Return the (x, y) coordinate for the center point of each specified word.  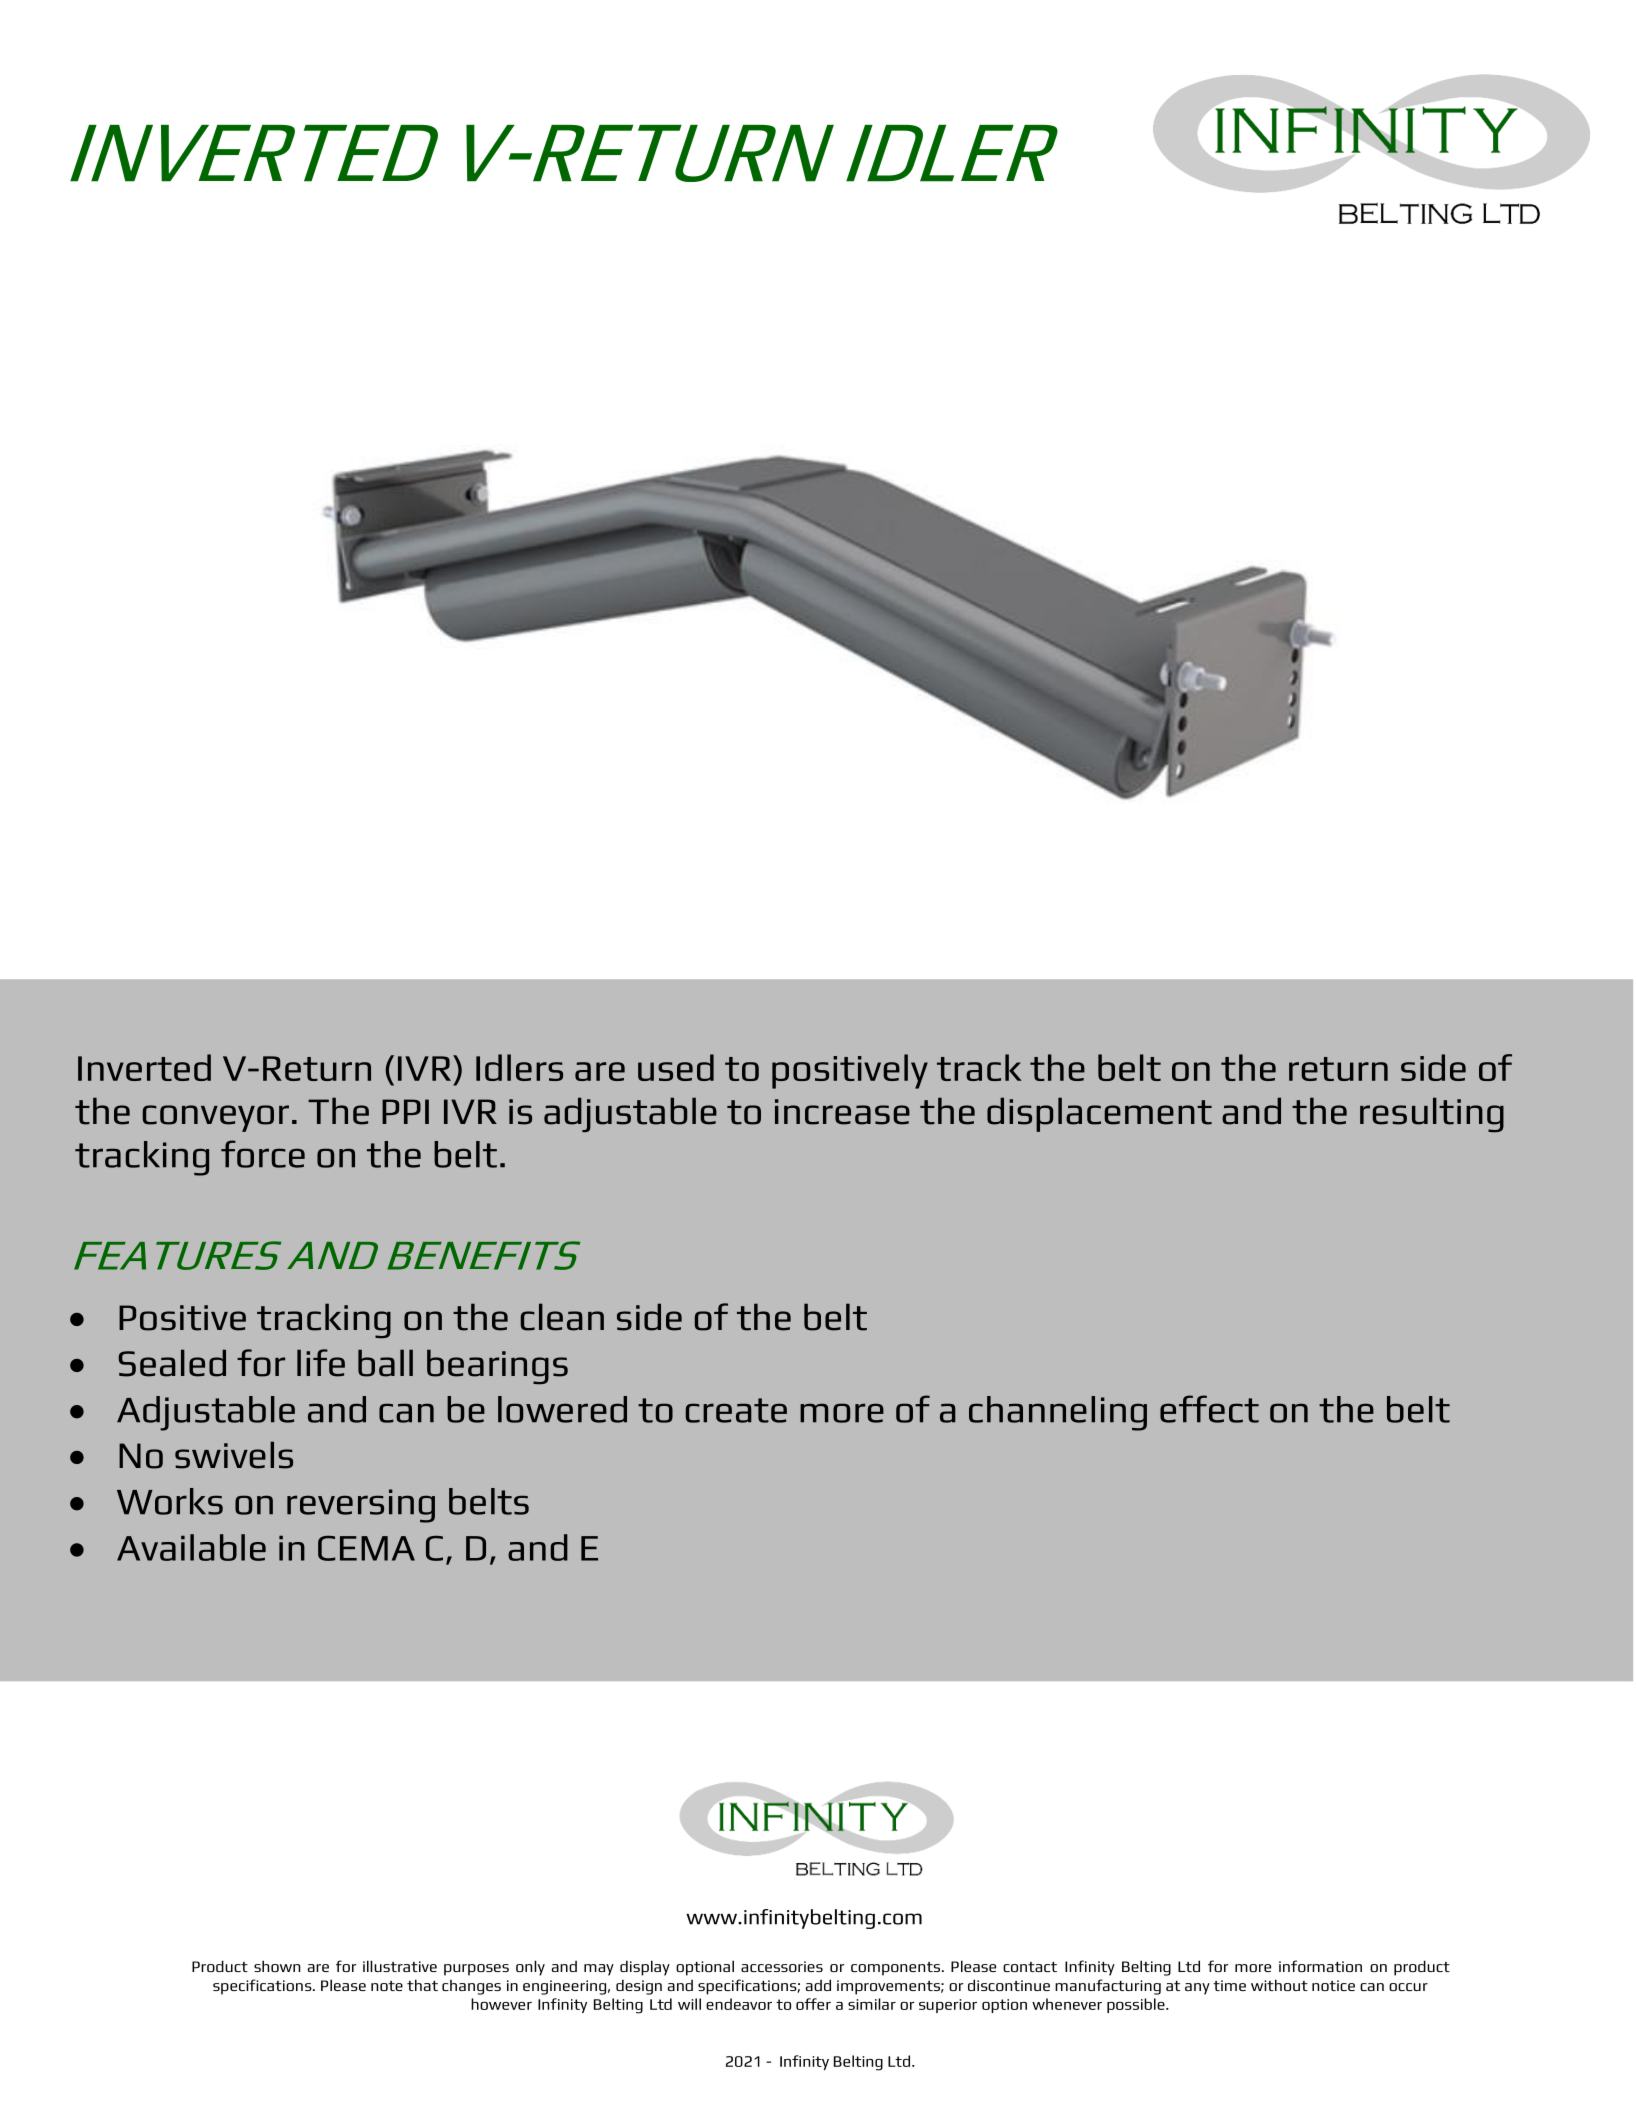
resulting (1432, 1115)
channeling (1058, 1413)
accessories (782, 1966)
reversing (361, 1506)
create (736, 1410)
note (387, 1986)
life (321, 1363)
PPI (405, 1111)
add (818, 1985)
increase (842, 1112)
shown (277, 1966)
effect (1209, 1409)
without (1279, 1985)
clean (562, 1317)
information (1320, 1966)
